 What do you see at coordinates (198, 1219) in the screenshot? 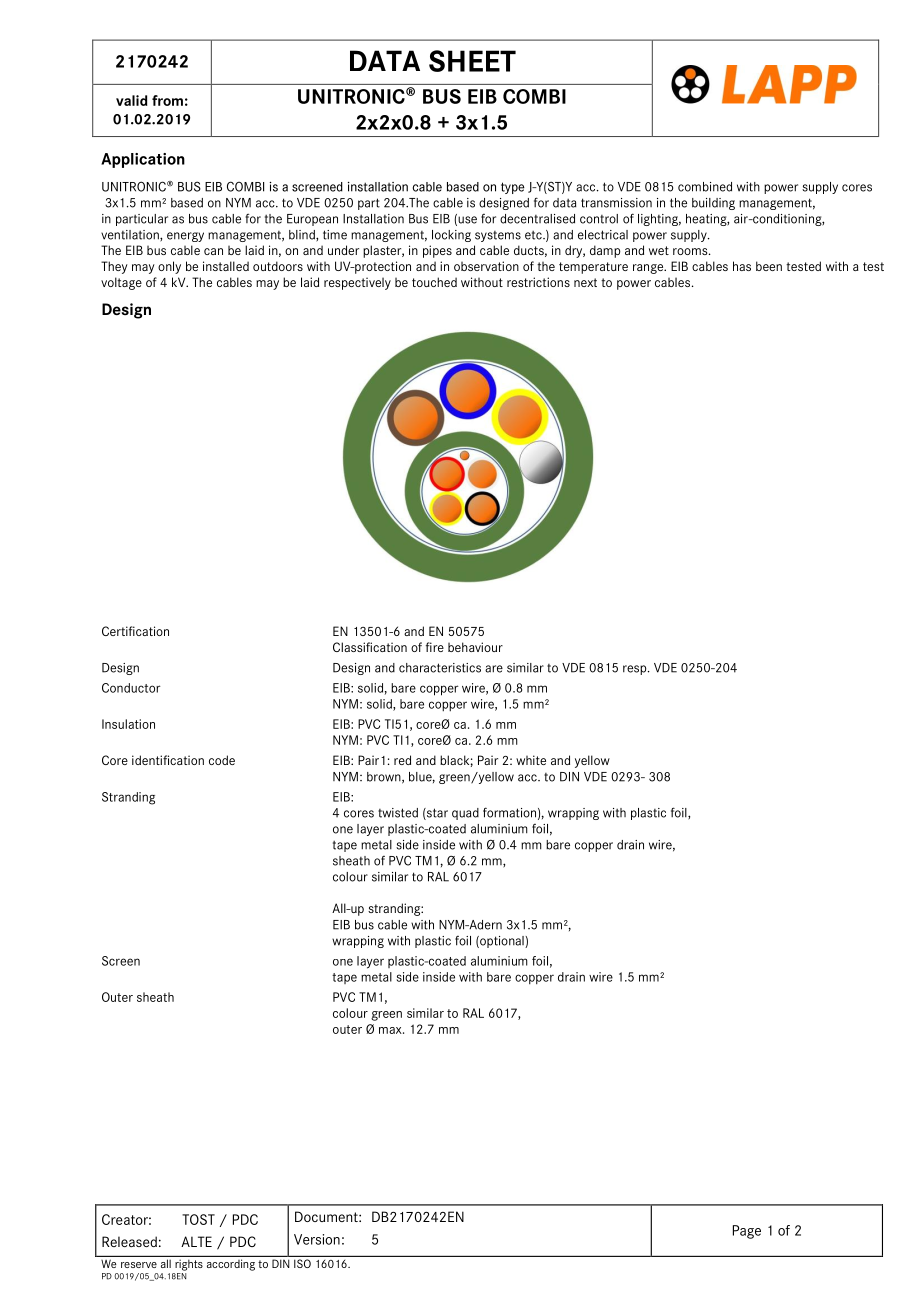
I see `TOST` at bounding box center [198, 1219].
